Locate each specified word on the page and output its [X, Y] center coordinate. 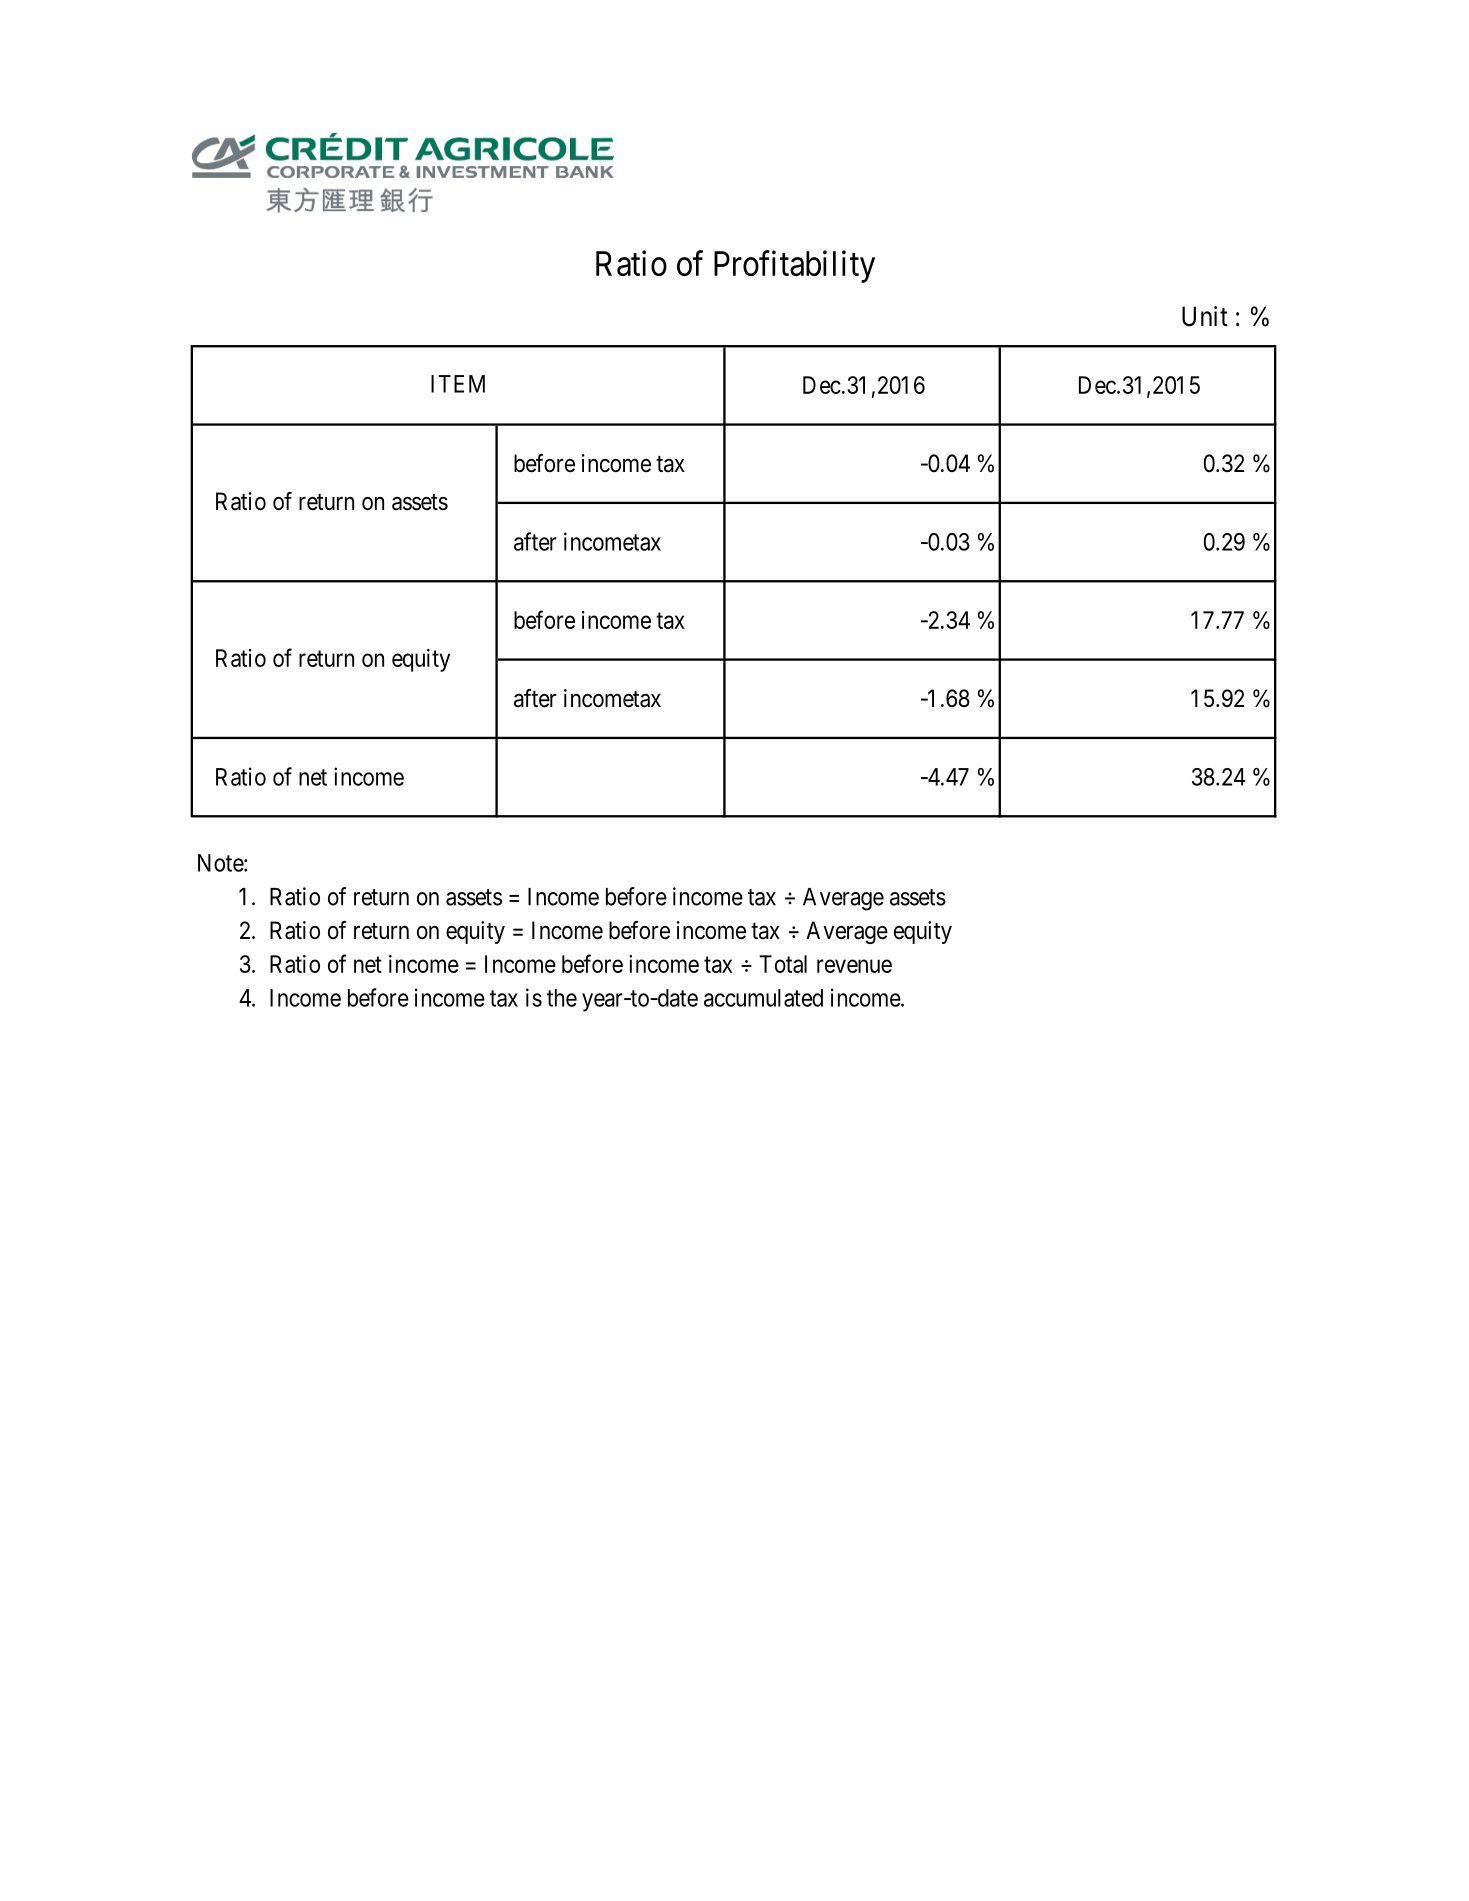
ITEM [458, 384]
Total [783, 964]
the [562, 998]
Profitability [794, 266]
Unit [1205, 316]
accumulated [763, 998]
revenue [854, 966]
